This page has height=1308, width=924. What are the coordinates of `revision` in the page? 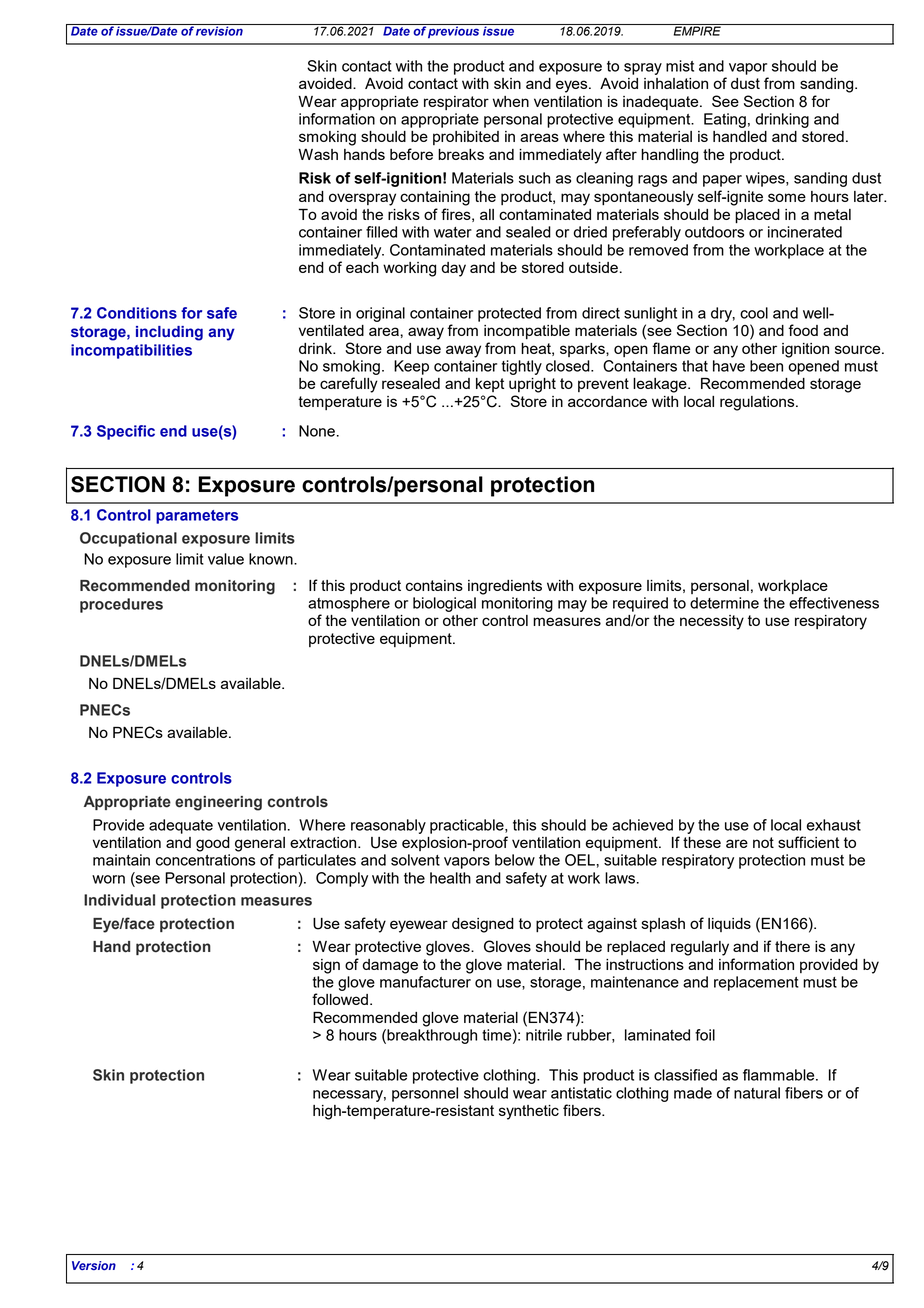 It's located at (220, 30).
